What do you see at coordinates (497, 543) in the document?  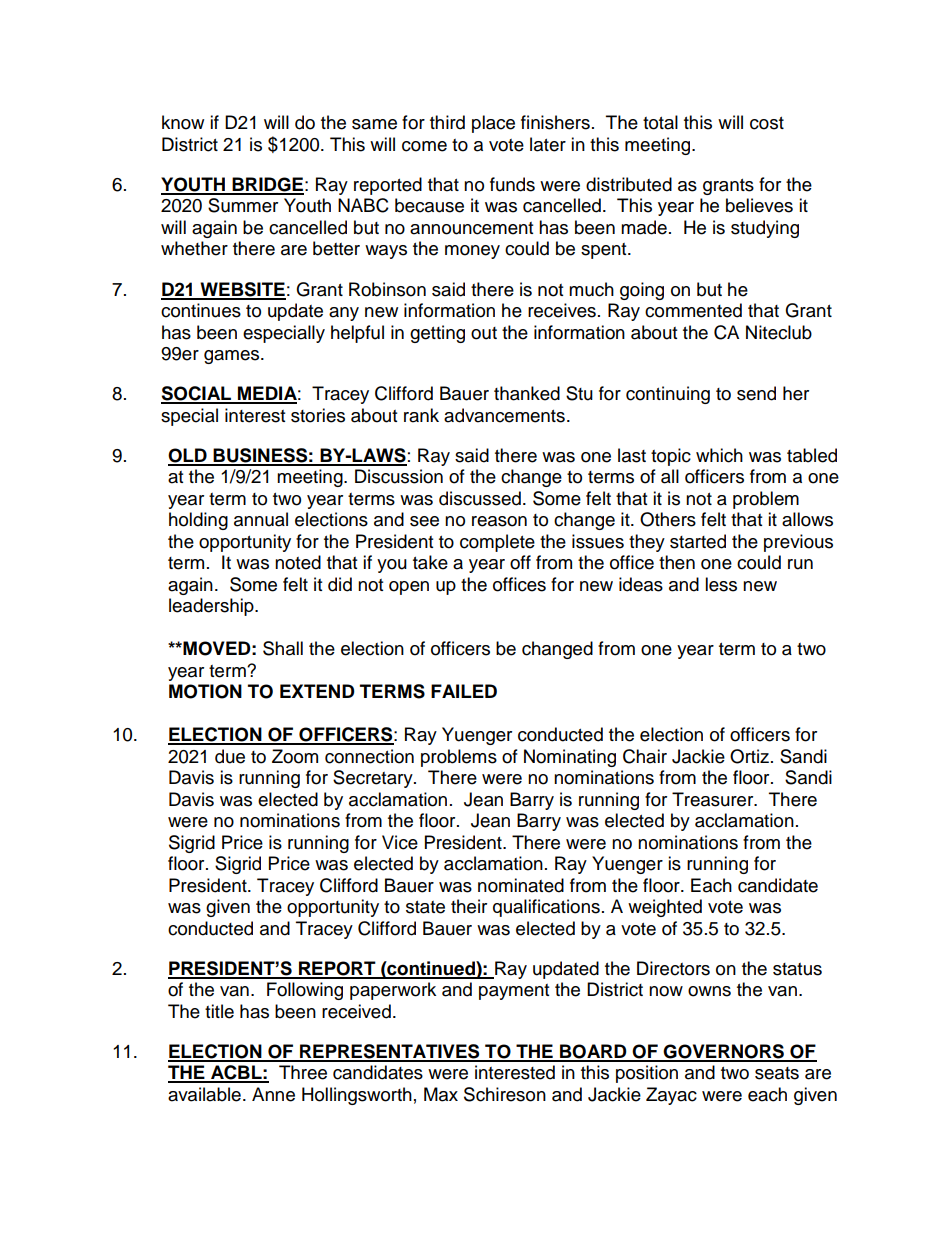 I see `complete` at bounding box center [497, 543].
